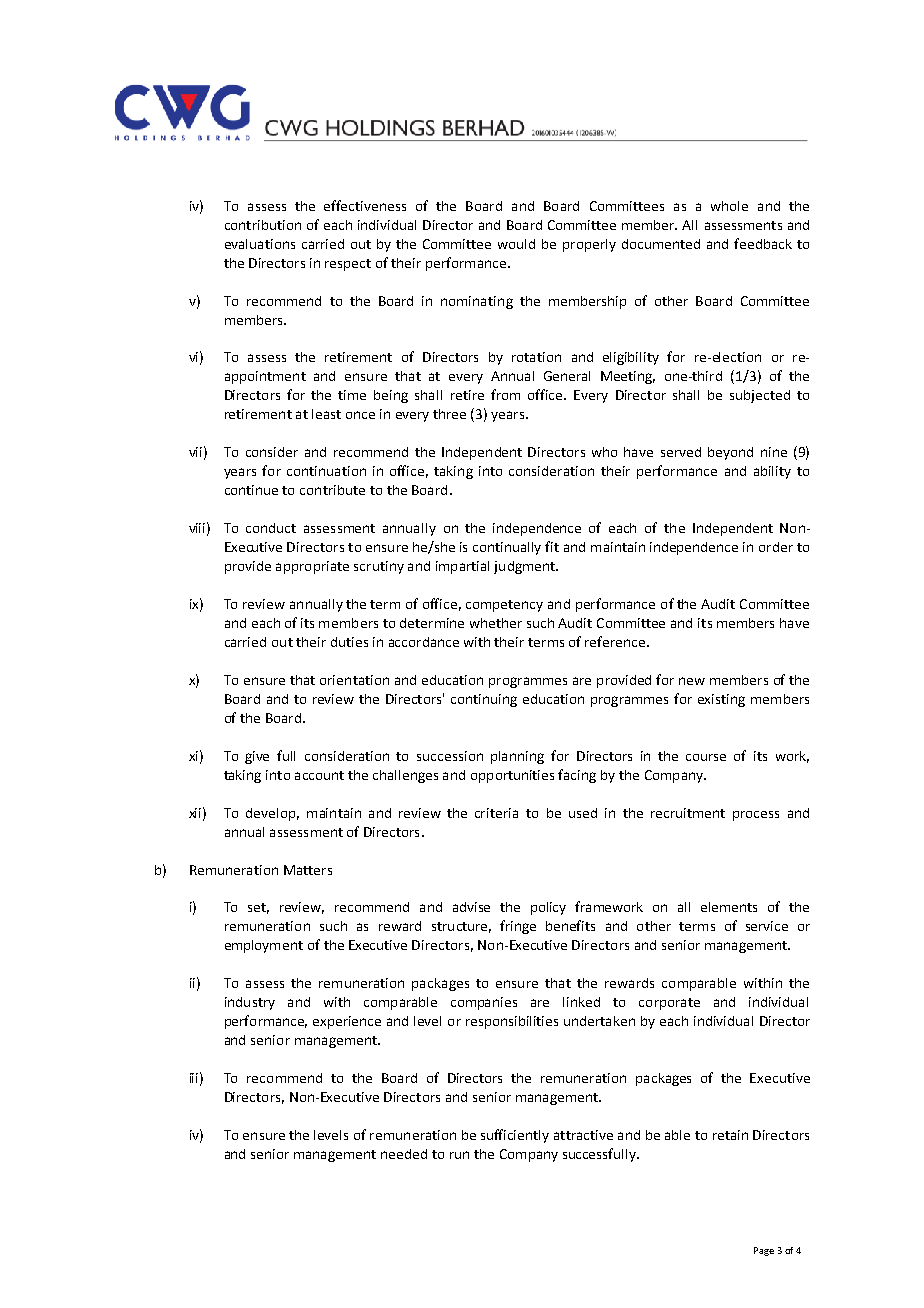 The width and height of the screenshot is (924, 1308). What do you see at coordinates (484, 1003) in the screenshot?
I see `companies` at bounding box center [484, 1003].
